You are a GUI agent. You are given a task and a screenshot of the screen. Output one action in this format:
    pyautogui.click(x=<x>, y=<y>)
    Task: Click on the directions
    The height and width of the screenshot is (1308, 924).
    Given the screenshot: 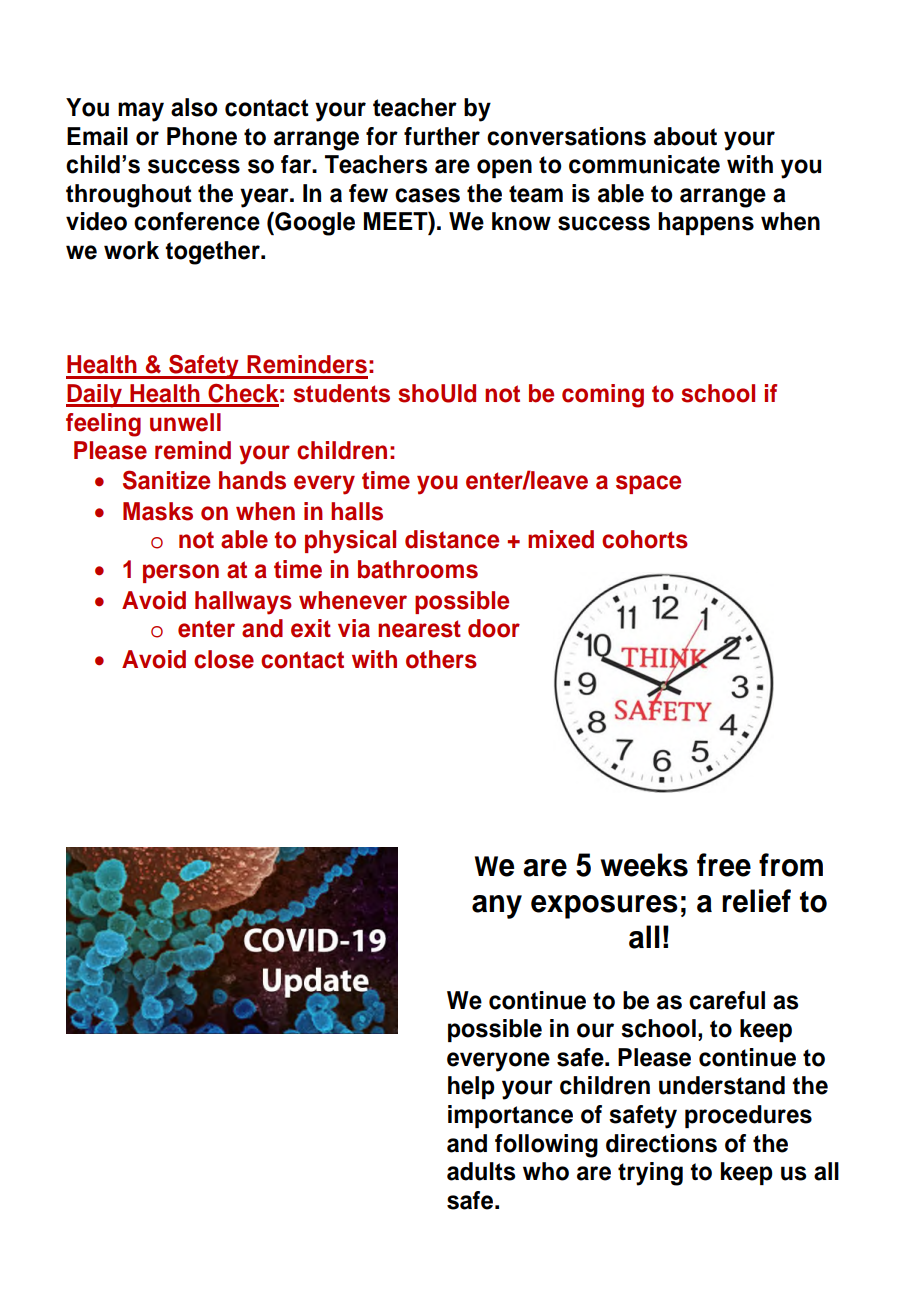 What is the action you would take?
    pyautogui.click(x=661, y=1143)
